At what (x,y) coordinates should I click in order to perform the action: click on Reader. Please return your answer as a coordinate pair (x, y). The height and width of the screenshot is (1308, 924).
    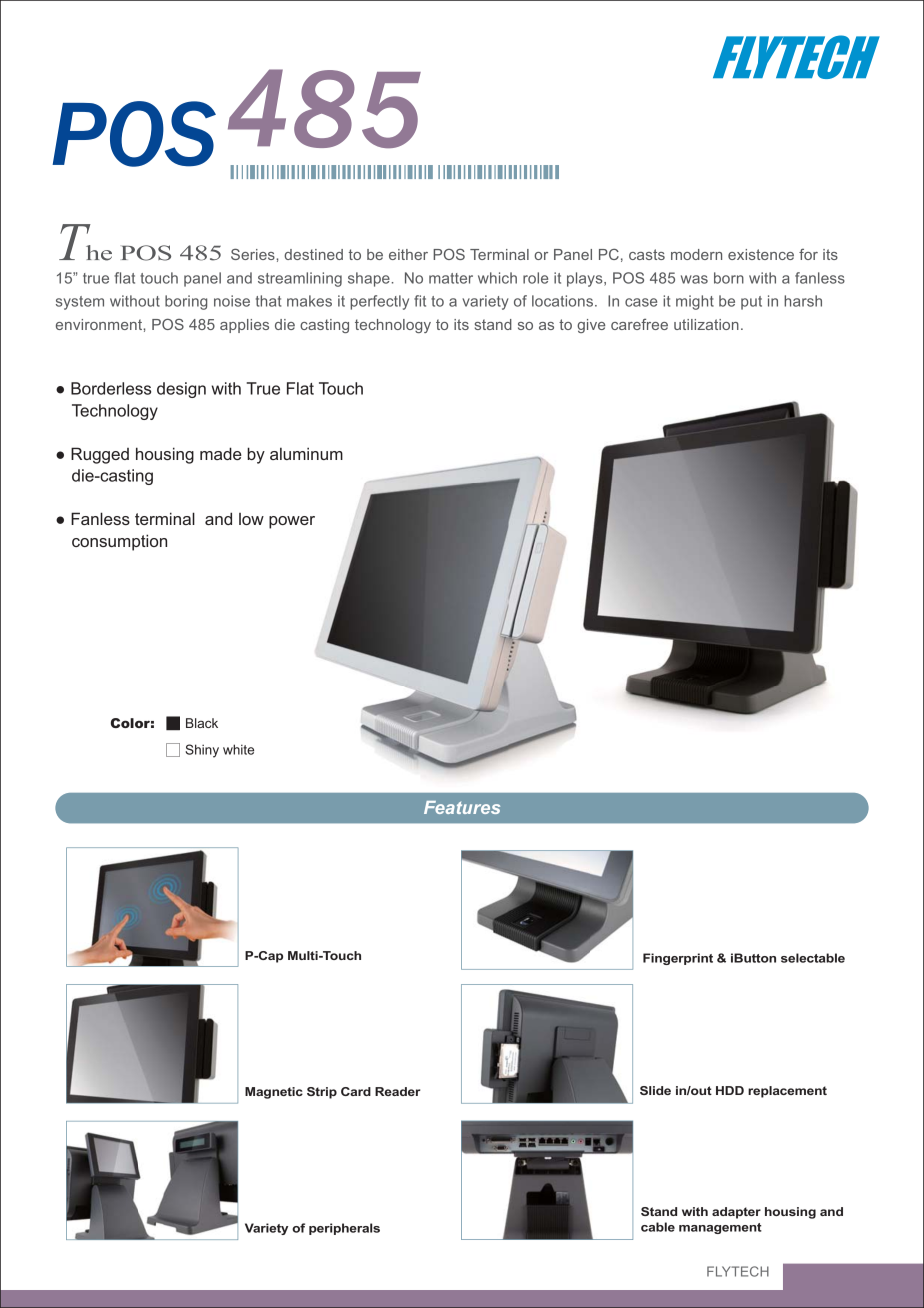
    Looking at the image, I should click on (398, 1091).
